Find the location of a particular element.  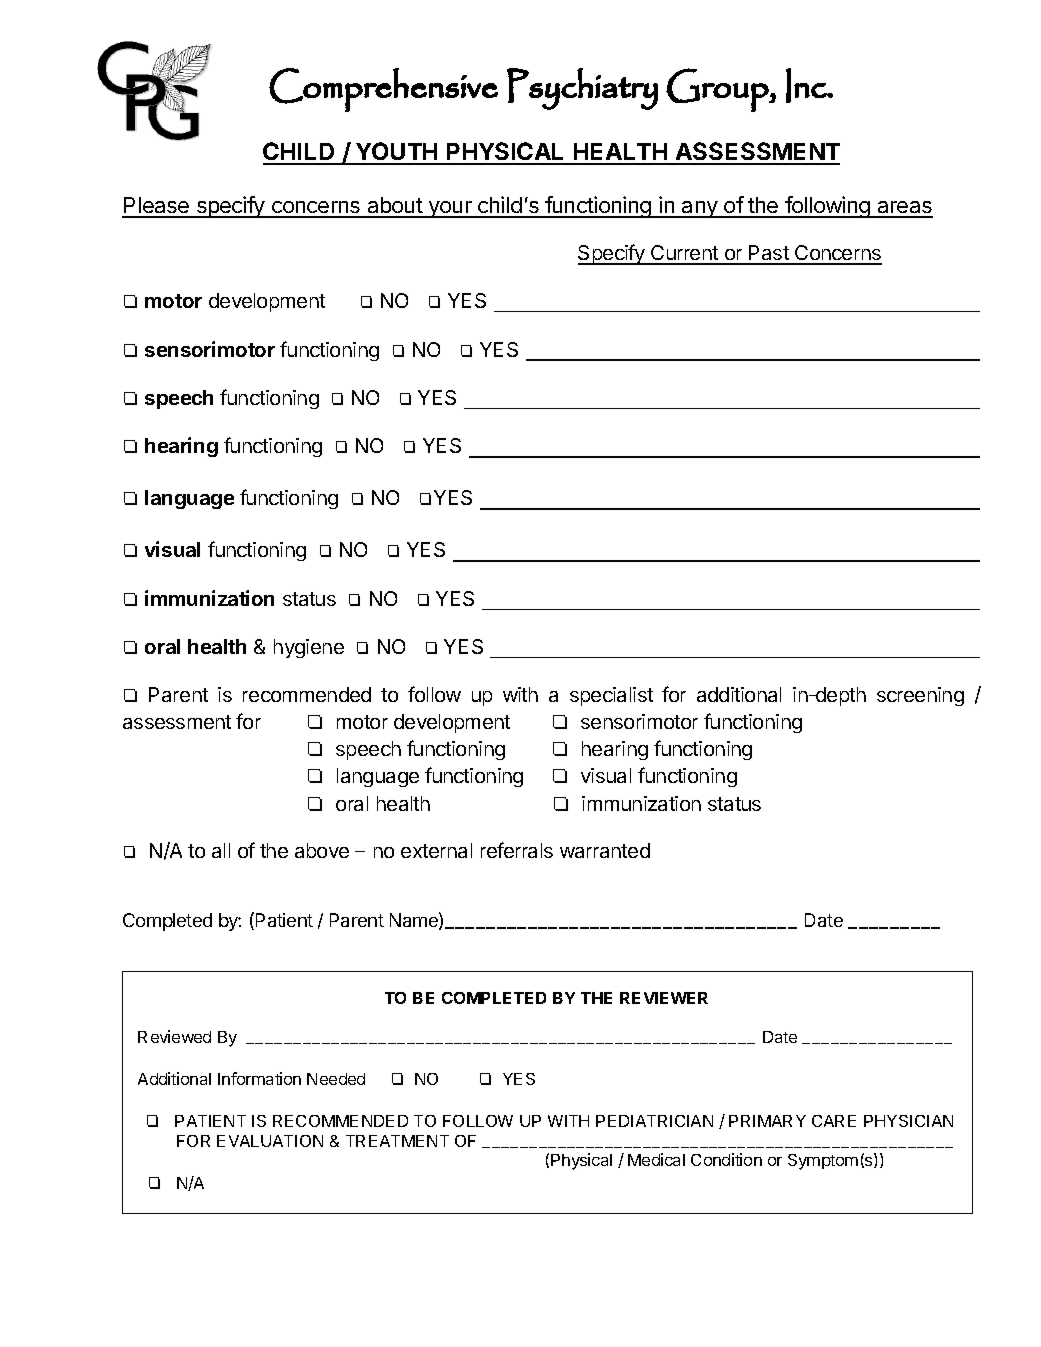

referrals is located at coordinates (517, 850).
